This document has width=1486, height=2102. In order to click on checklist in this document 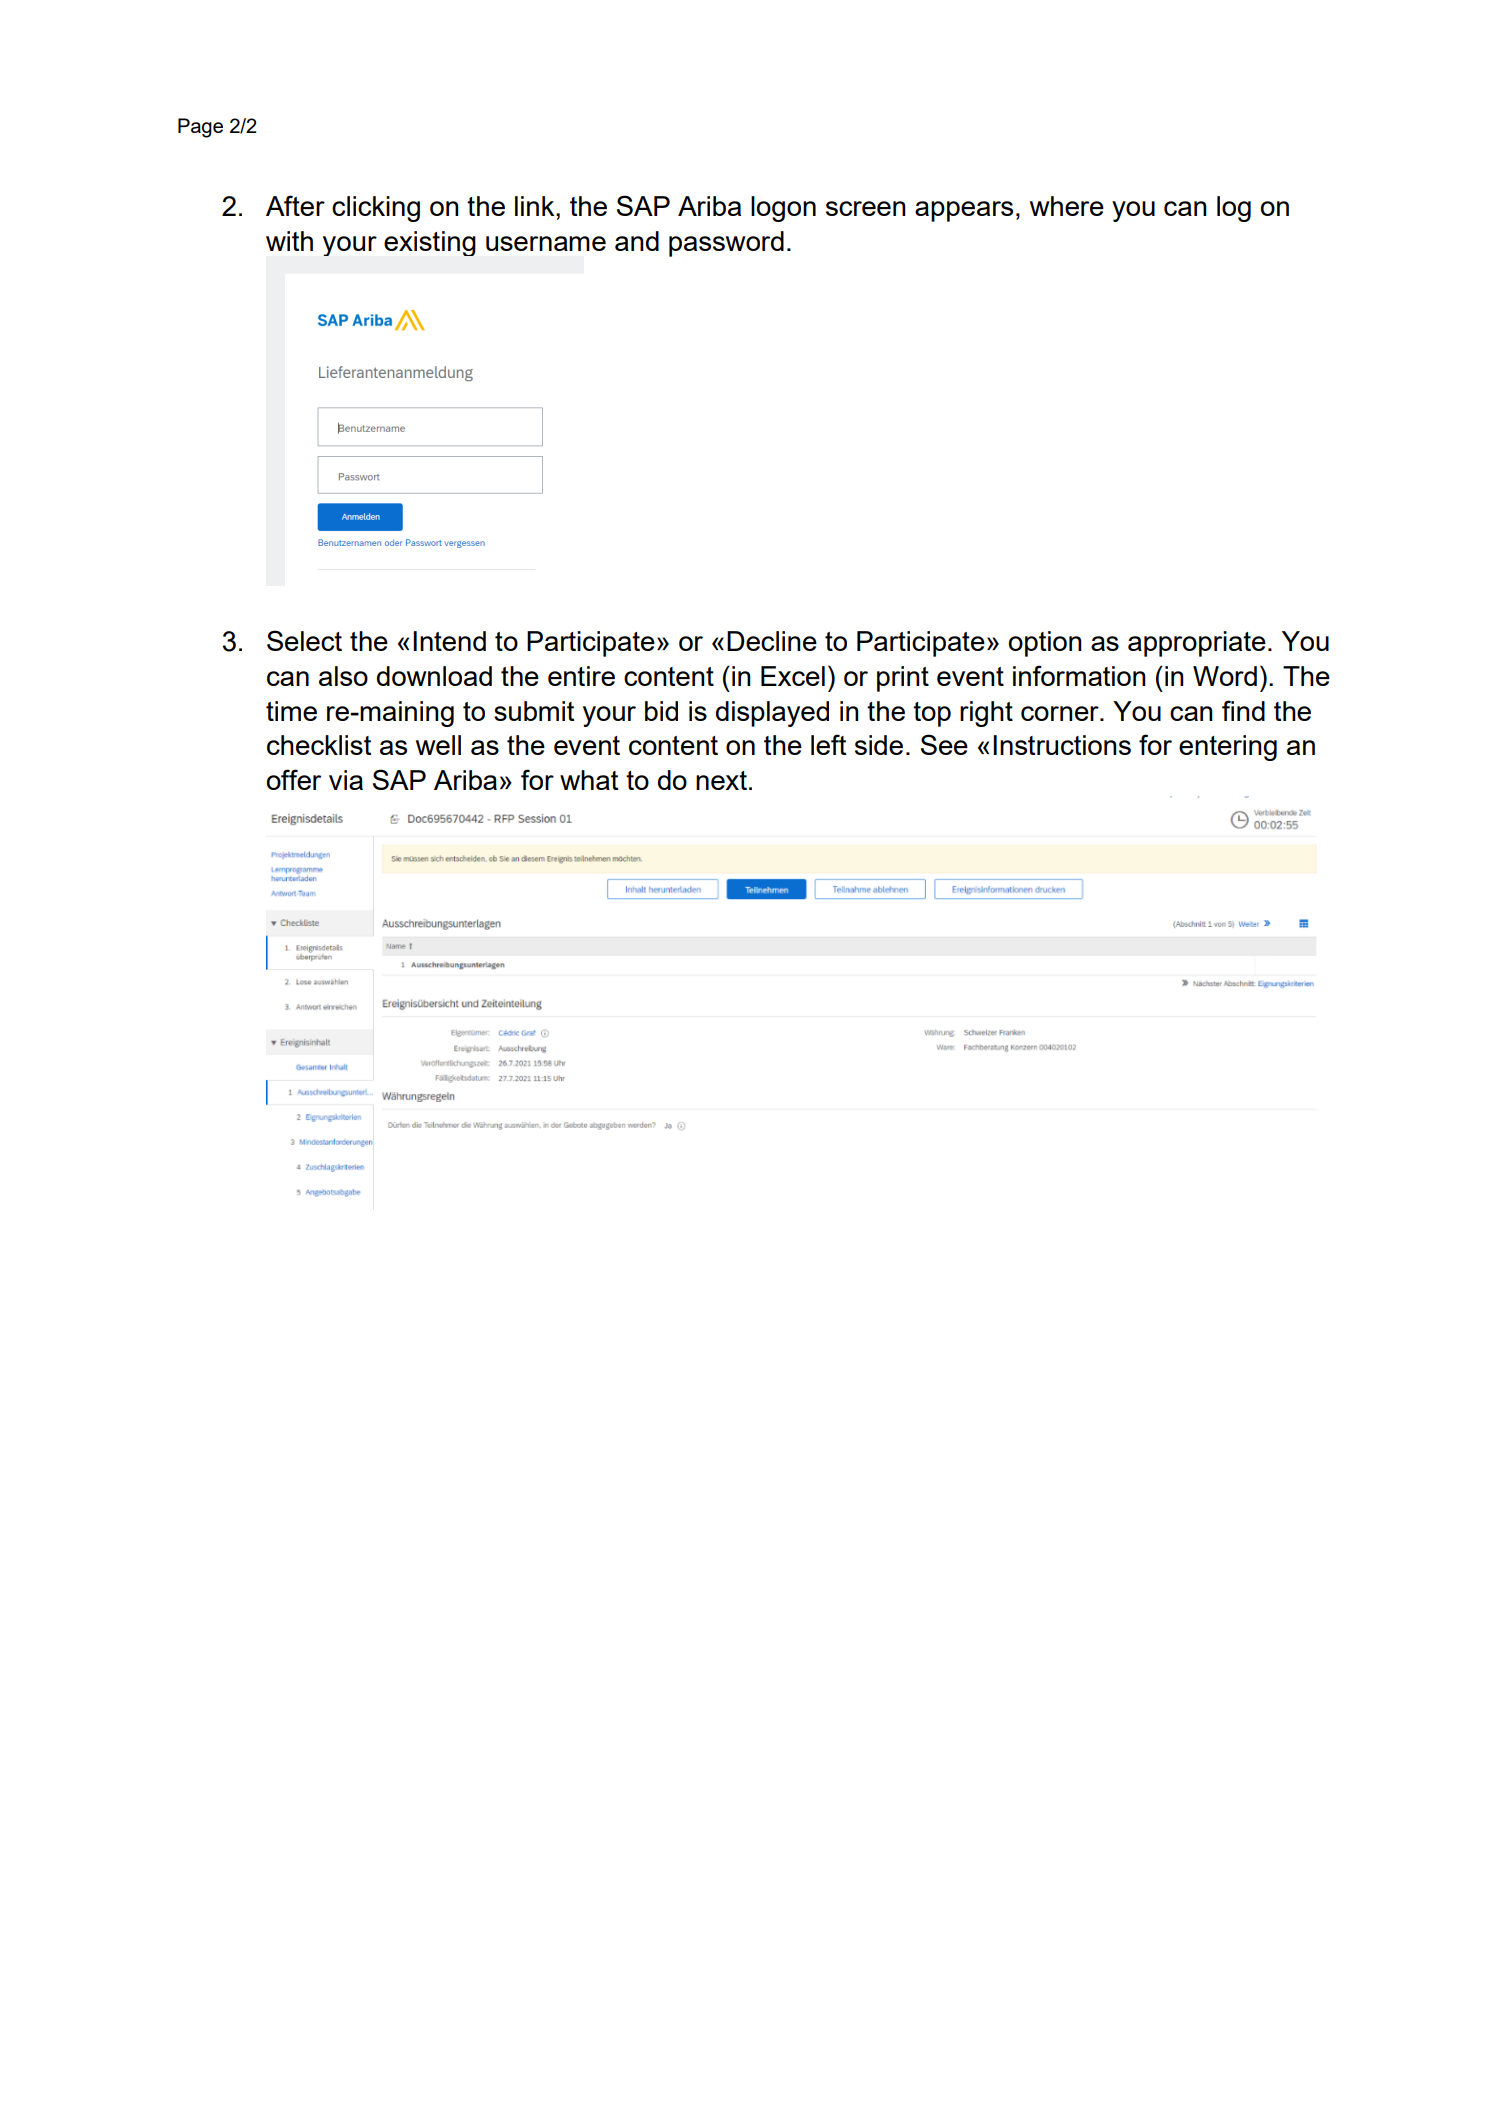, I will do `click(319, 745)`.
